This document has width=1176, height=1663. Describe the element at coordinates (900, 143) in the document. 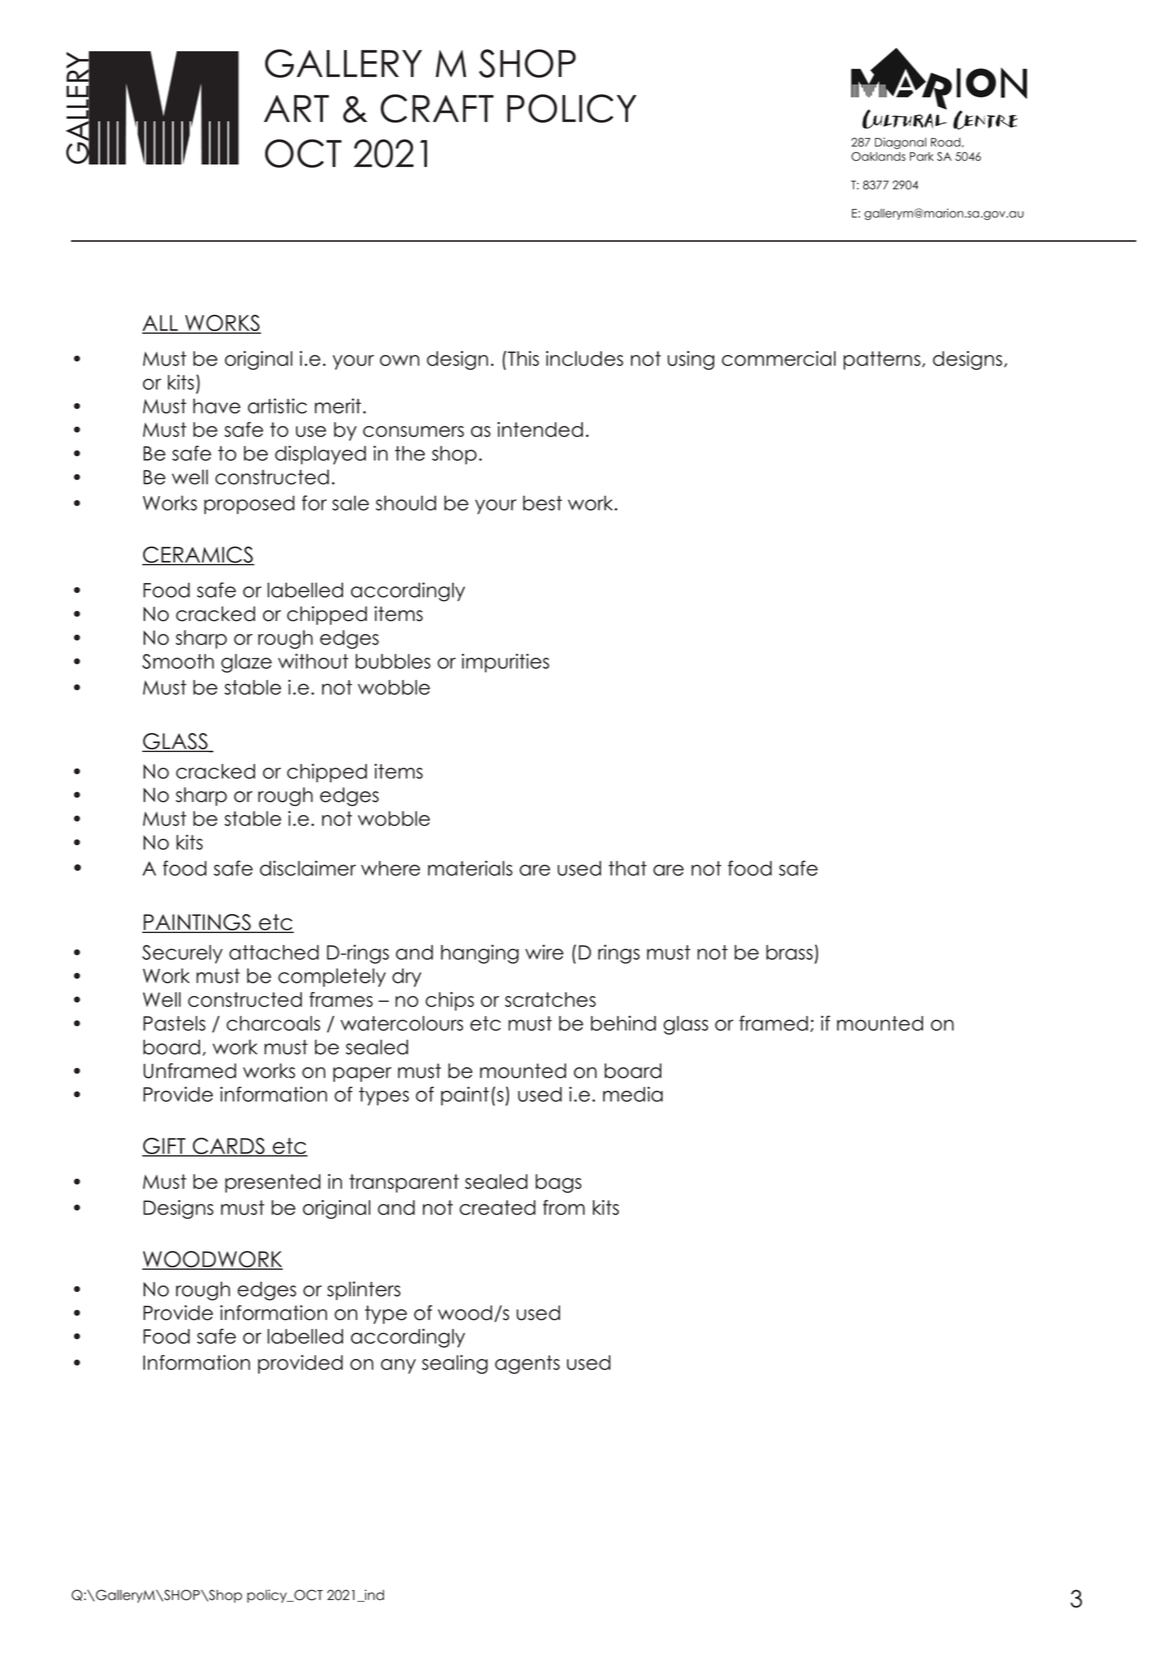

I see `Diagonal` at that location.
